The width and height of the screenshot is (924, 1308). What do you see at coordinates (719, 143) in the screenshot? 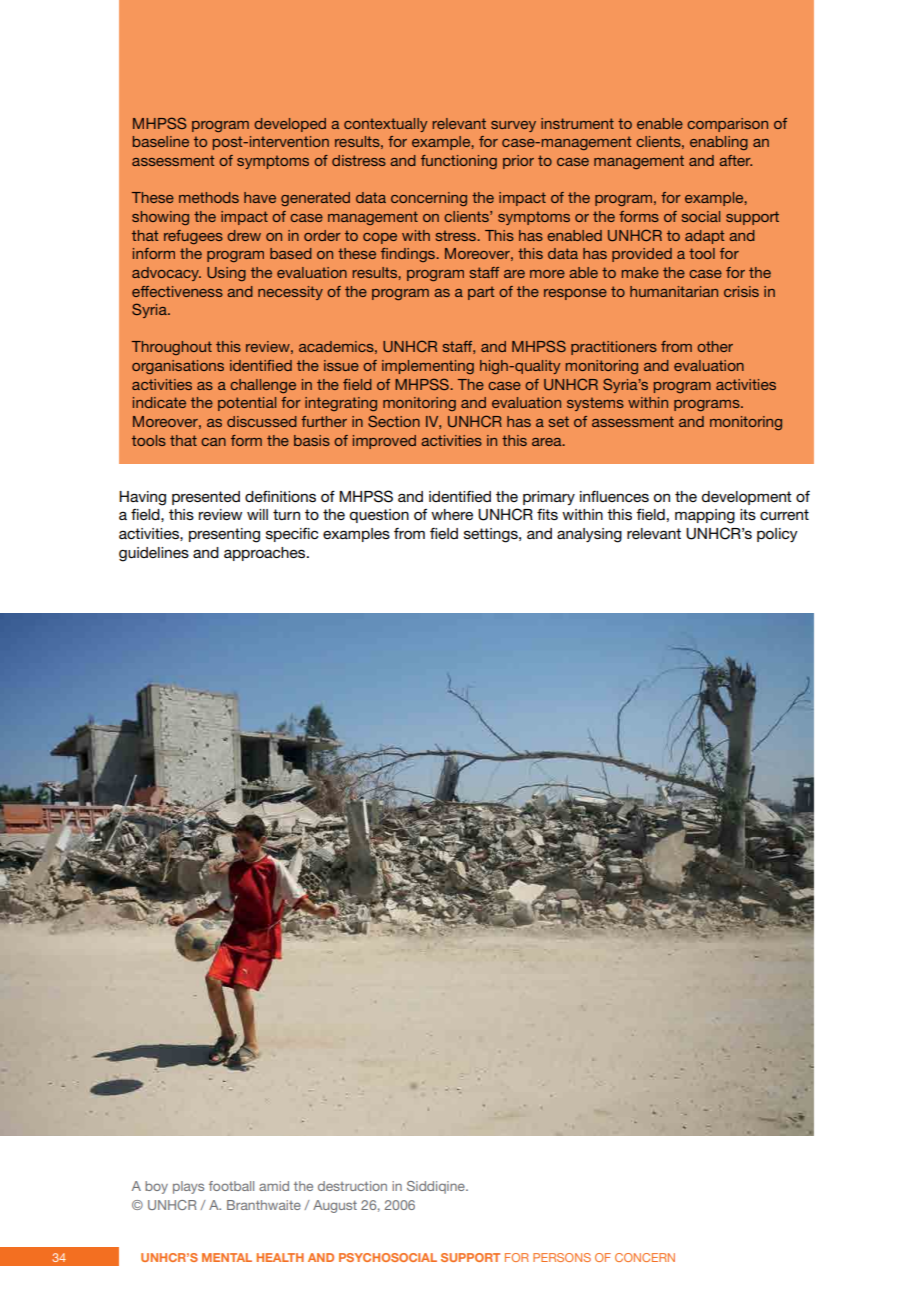
I see `enabling` at bounding box center [719, 143].
